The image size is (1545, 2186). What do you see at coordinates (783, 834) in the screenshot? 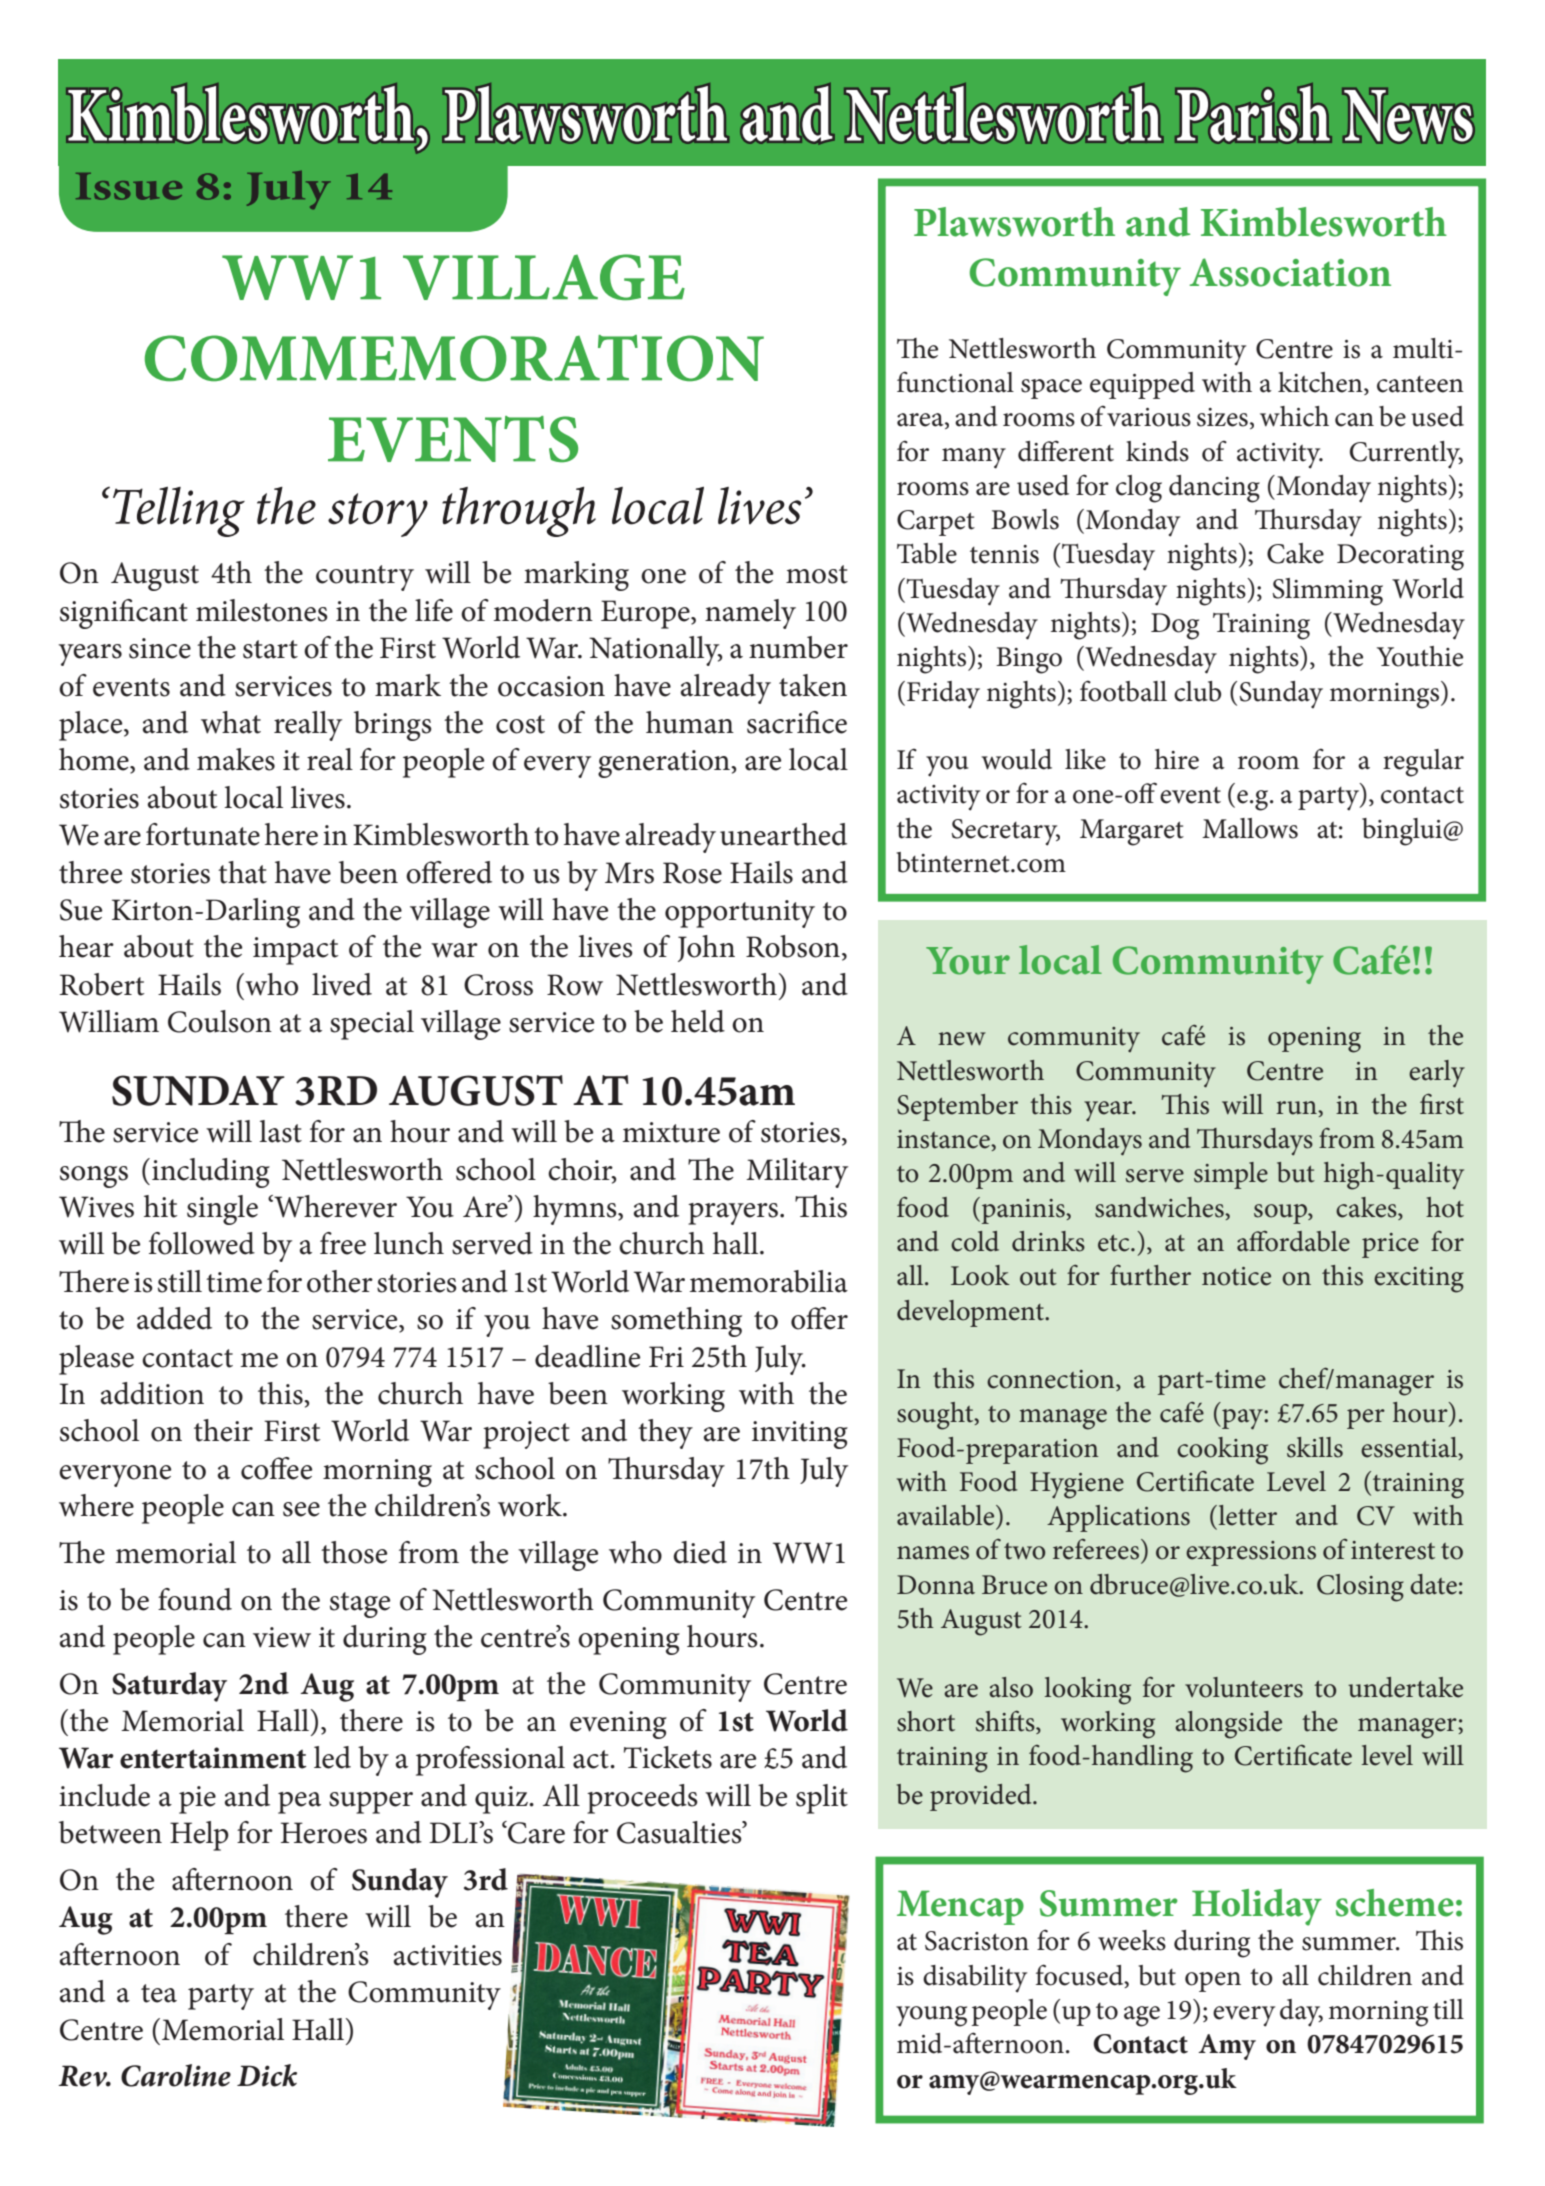
I see `unearthed` at bounding box center [783, 834].
